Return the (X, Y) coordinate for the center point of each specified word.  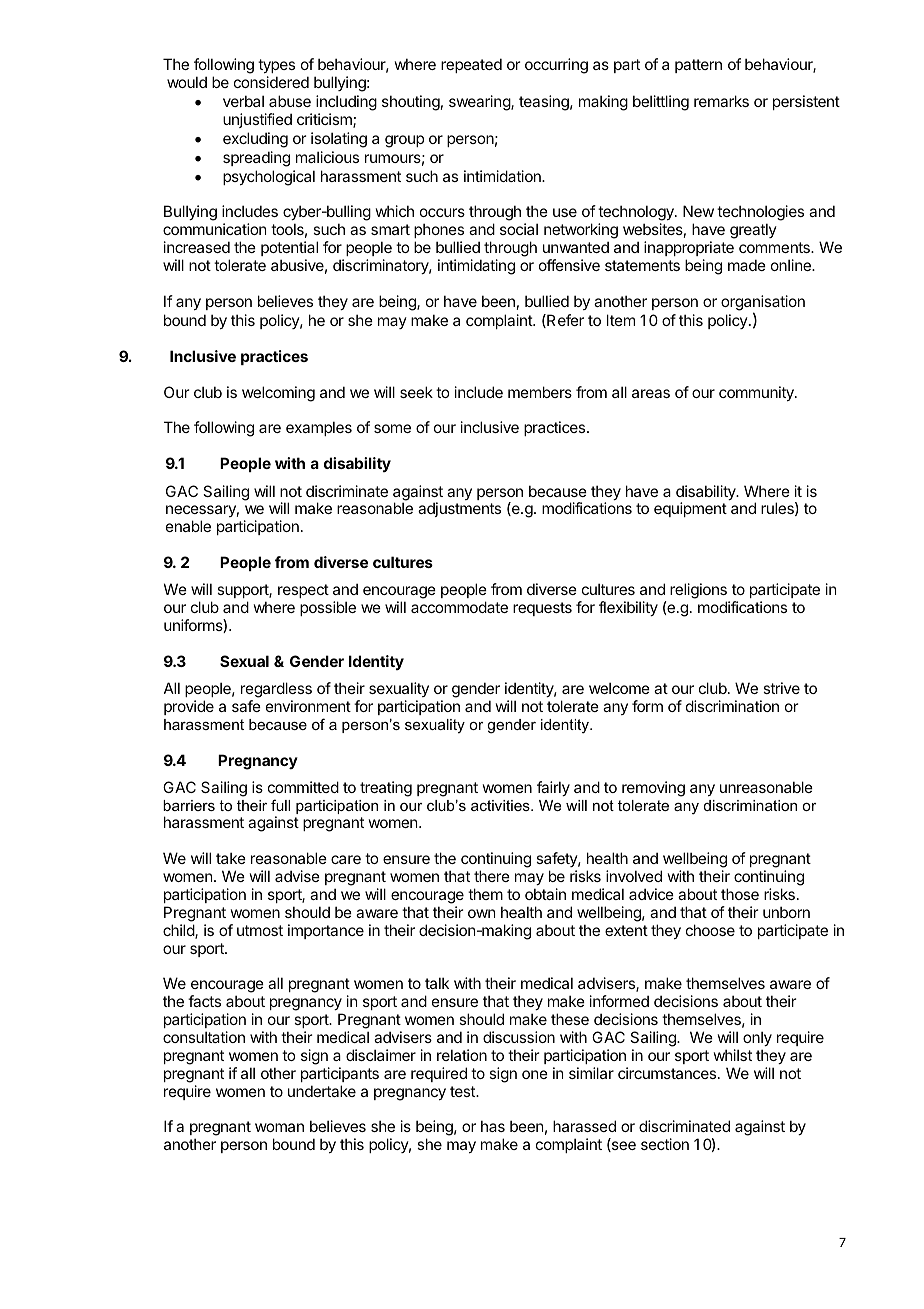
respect (303, 591)
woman (279, 1127)
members (540, 392)
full (280, 805)
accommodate (459, 607)
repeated (471, 65)
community (757, 393)
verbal (243, 101)
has (493, 1126)
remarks (721, 101)
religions (699, 592)
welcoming (278, 394)
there (492, 876)
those (740, 894)
